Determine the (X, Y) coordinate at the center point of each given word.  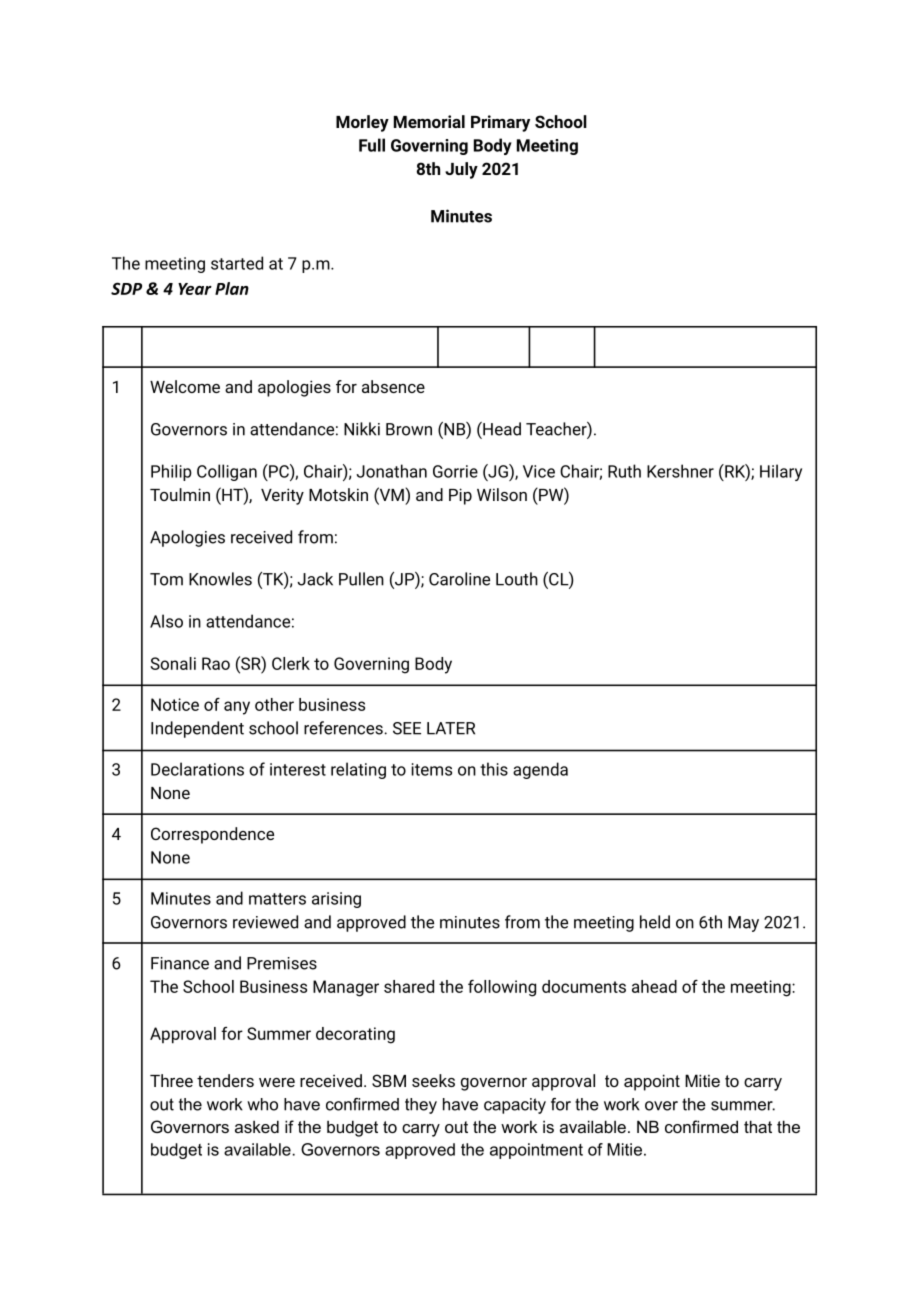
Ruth (624, 471)
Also (166, 621)
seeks (433, 1080)
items (431, 769)
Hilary (781, 472)
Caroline (459, 579)
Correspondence (212, 835)
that (758, 1126)
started (237, 263)
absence (393, 386)
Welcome (185, 386)
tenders (225, 1080)
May (743, 924)
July (461, 170)
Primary (500, 123)
